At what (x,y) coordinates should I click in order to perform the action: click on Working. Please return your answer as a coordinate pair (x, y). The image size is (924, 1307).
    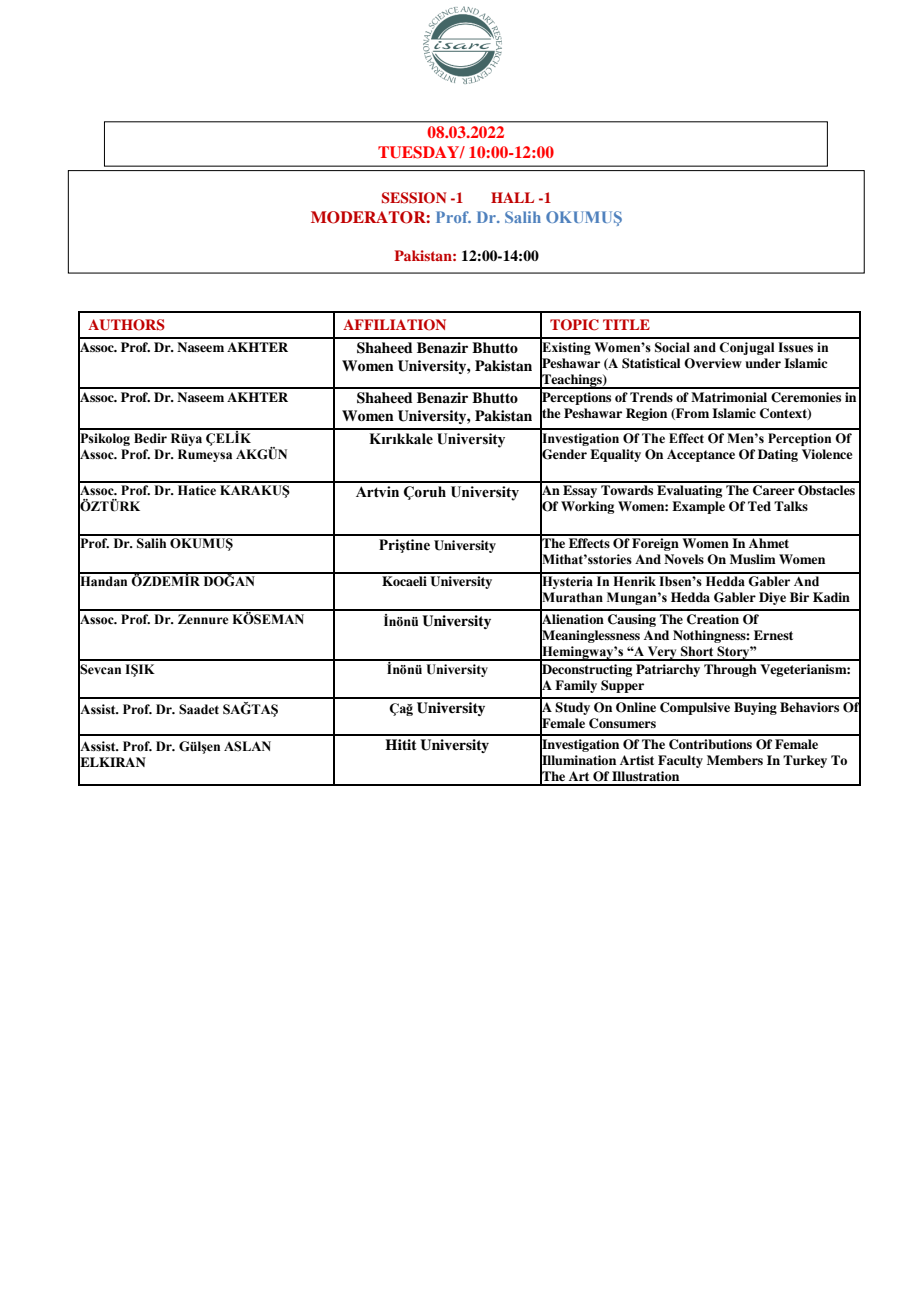
    Looking at the image, I should click on (587, 507).
